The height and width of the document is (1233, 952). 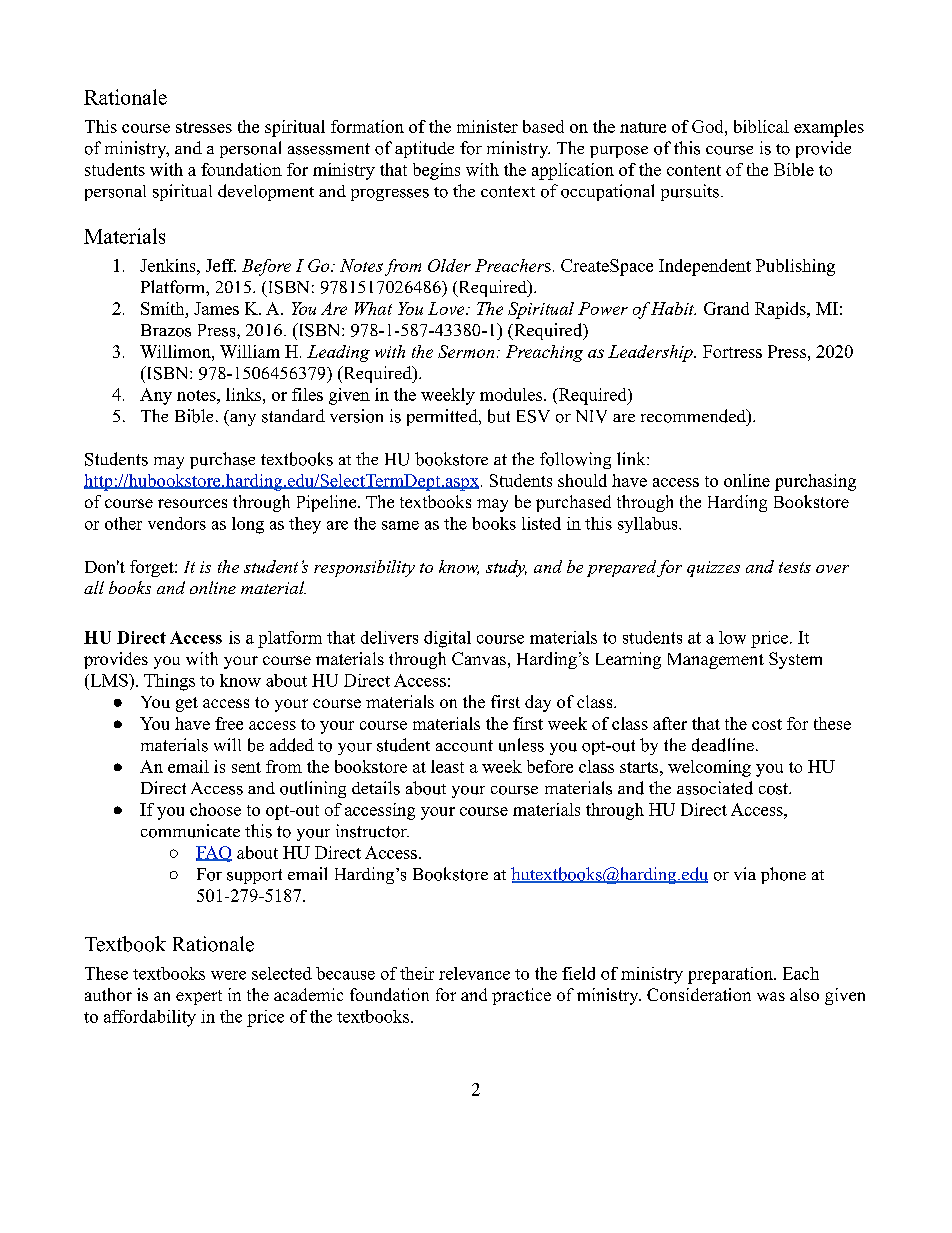 What do you see at coordinates (771, 996) in the document?
I see `was` at bounding box center [771, 996].
